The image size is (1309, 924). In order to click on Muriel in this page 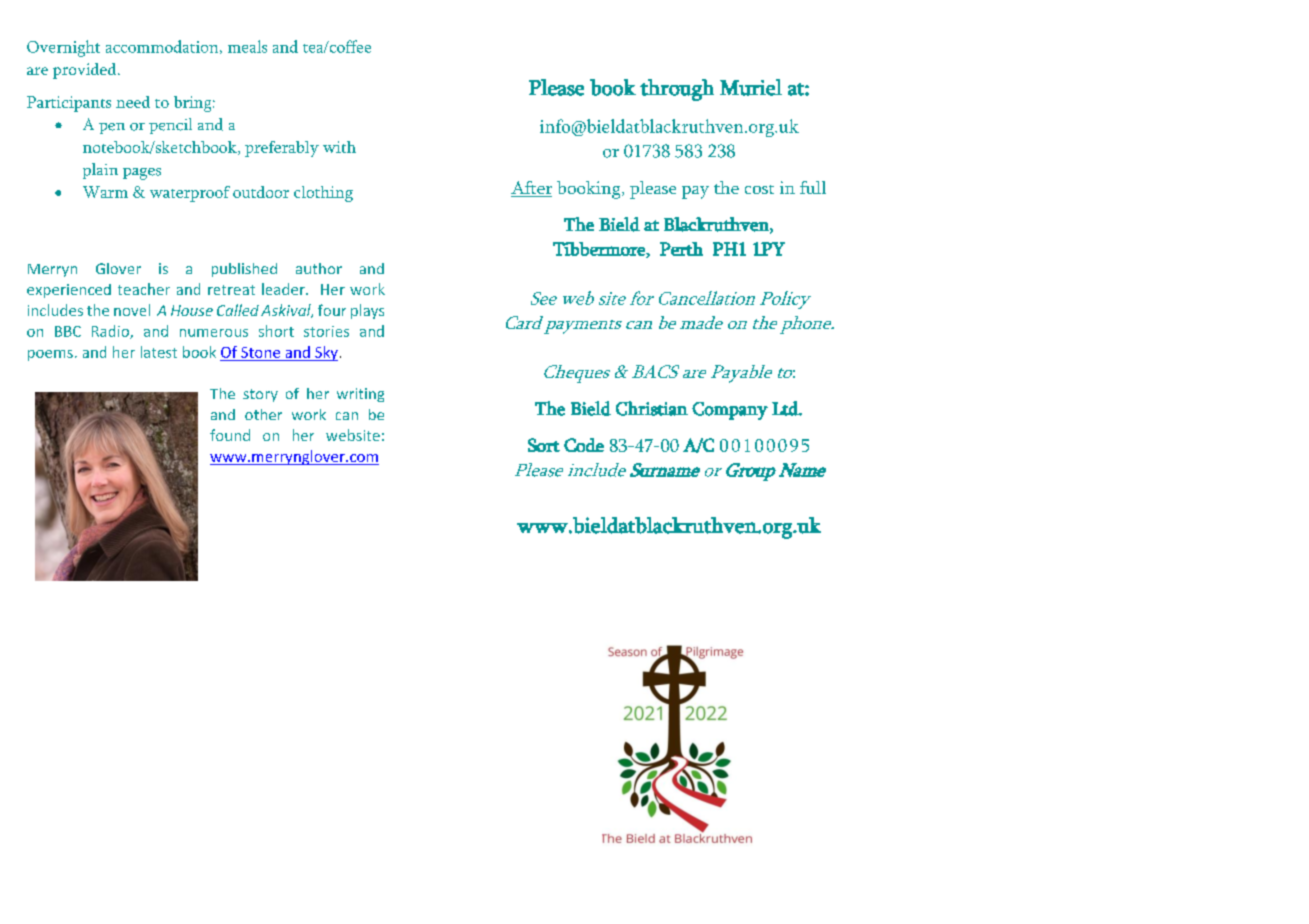, I will do `click(751, 87)`.
